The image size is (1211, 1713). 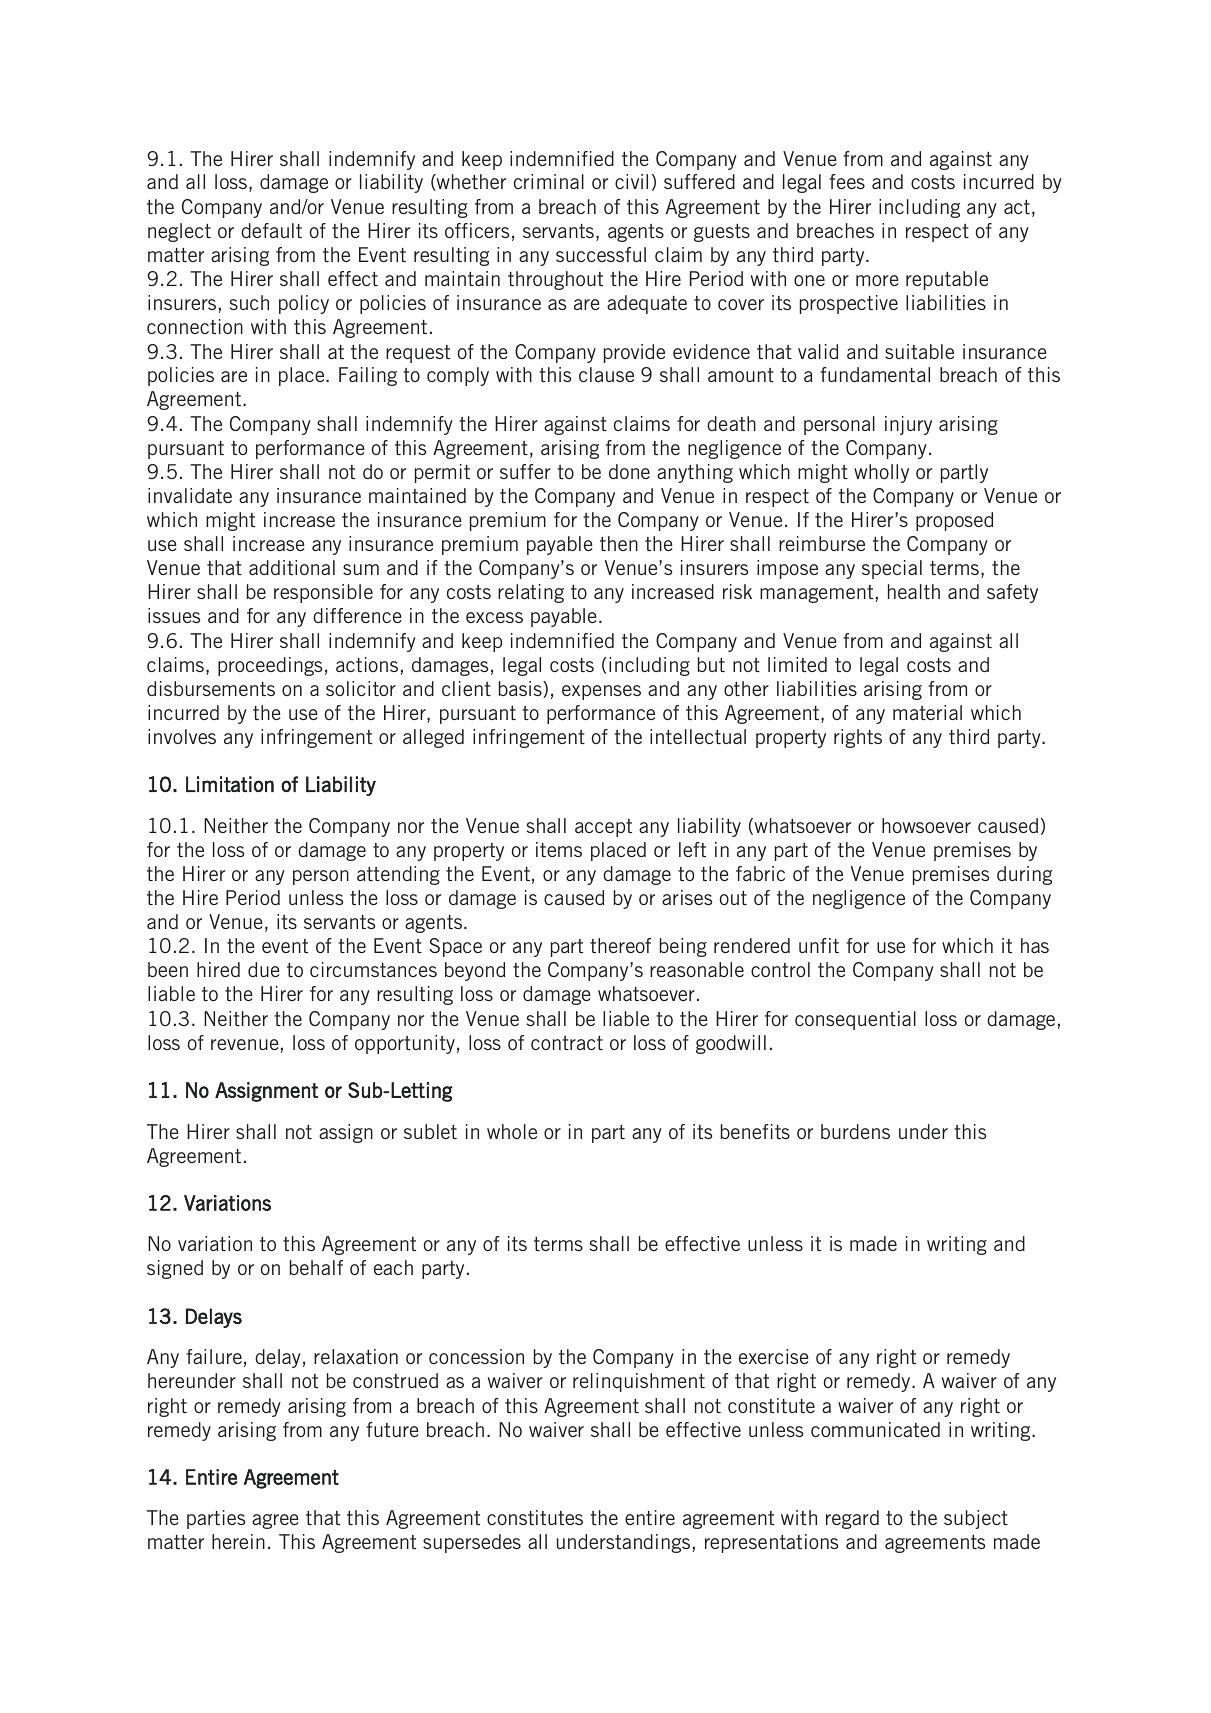 I want to click on Limitation, so click(x=230, y=784).
